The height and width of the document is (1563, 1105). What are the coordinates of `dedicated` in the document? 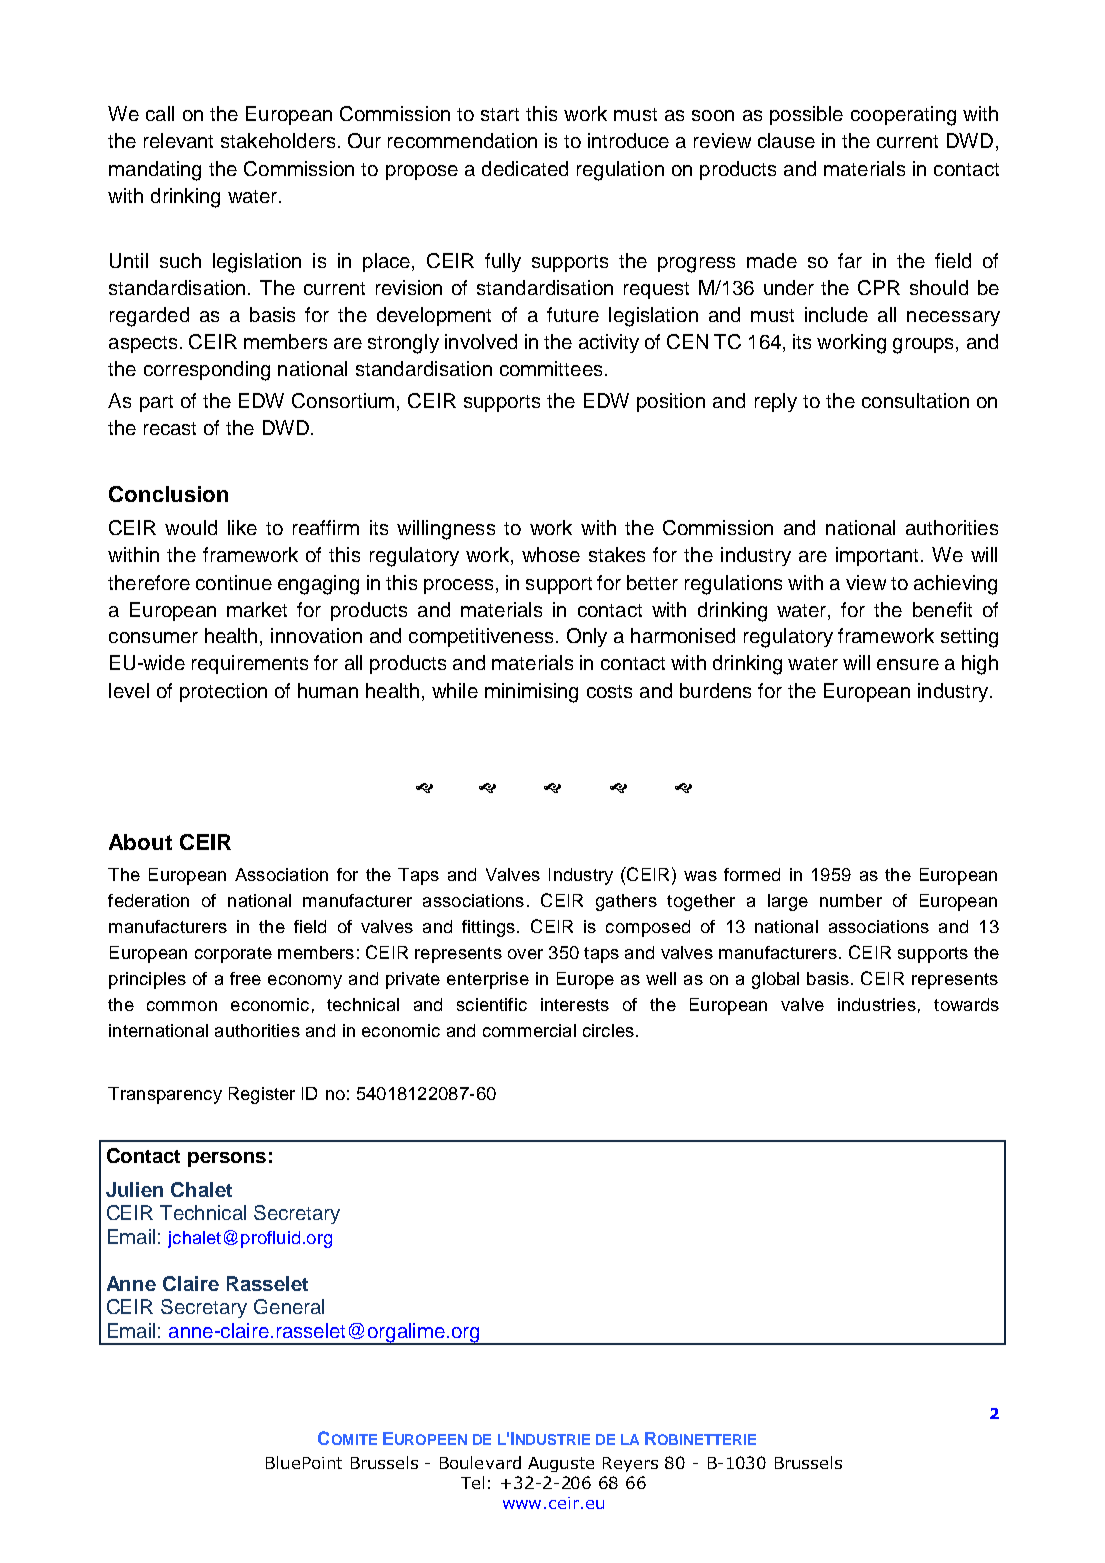 It's located at (525, 168).
